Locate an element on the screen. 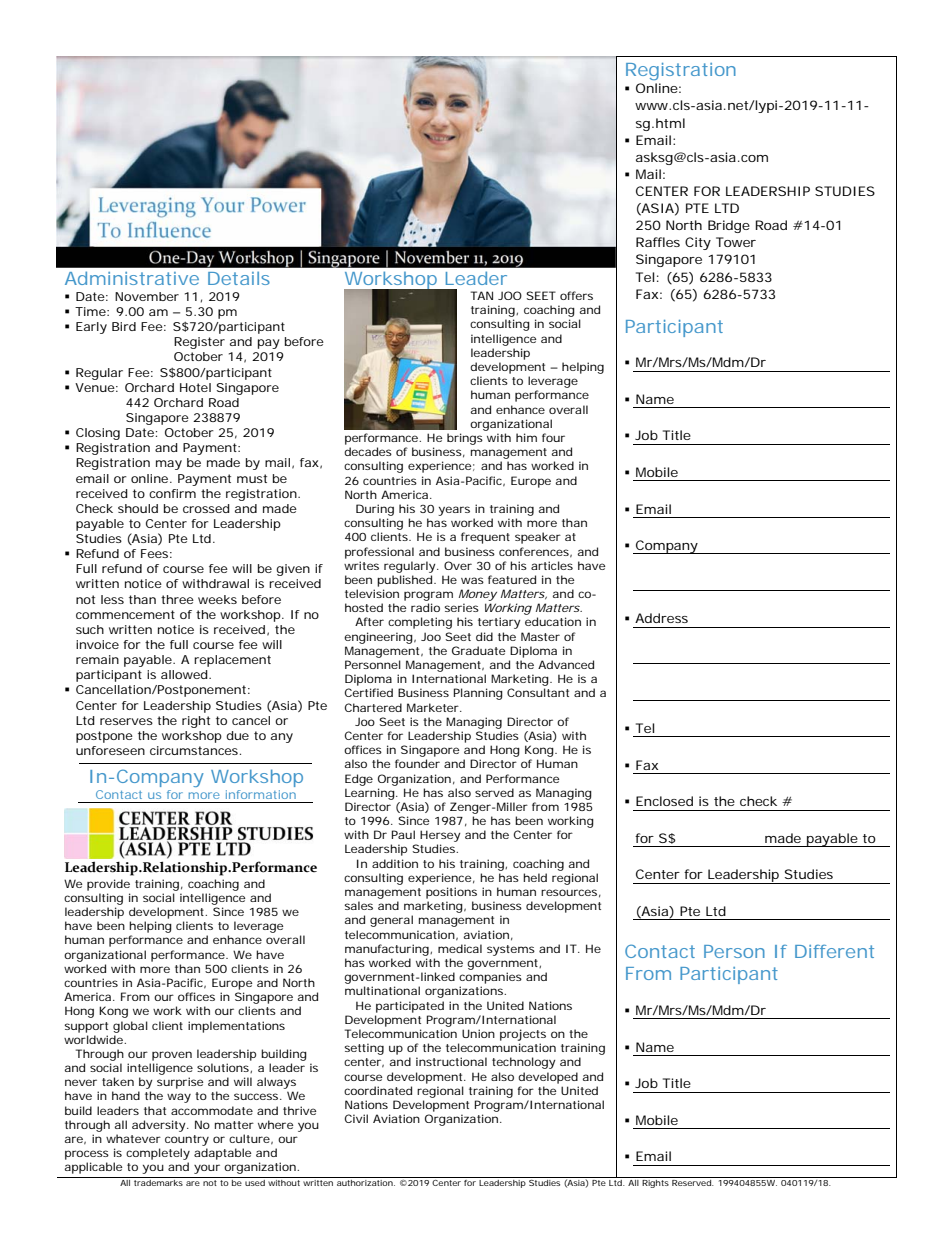 The height and width of the screenshot is (1233, 952). Tower is located at coordinates (736, 242).
